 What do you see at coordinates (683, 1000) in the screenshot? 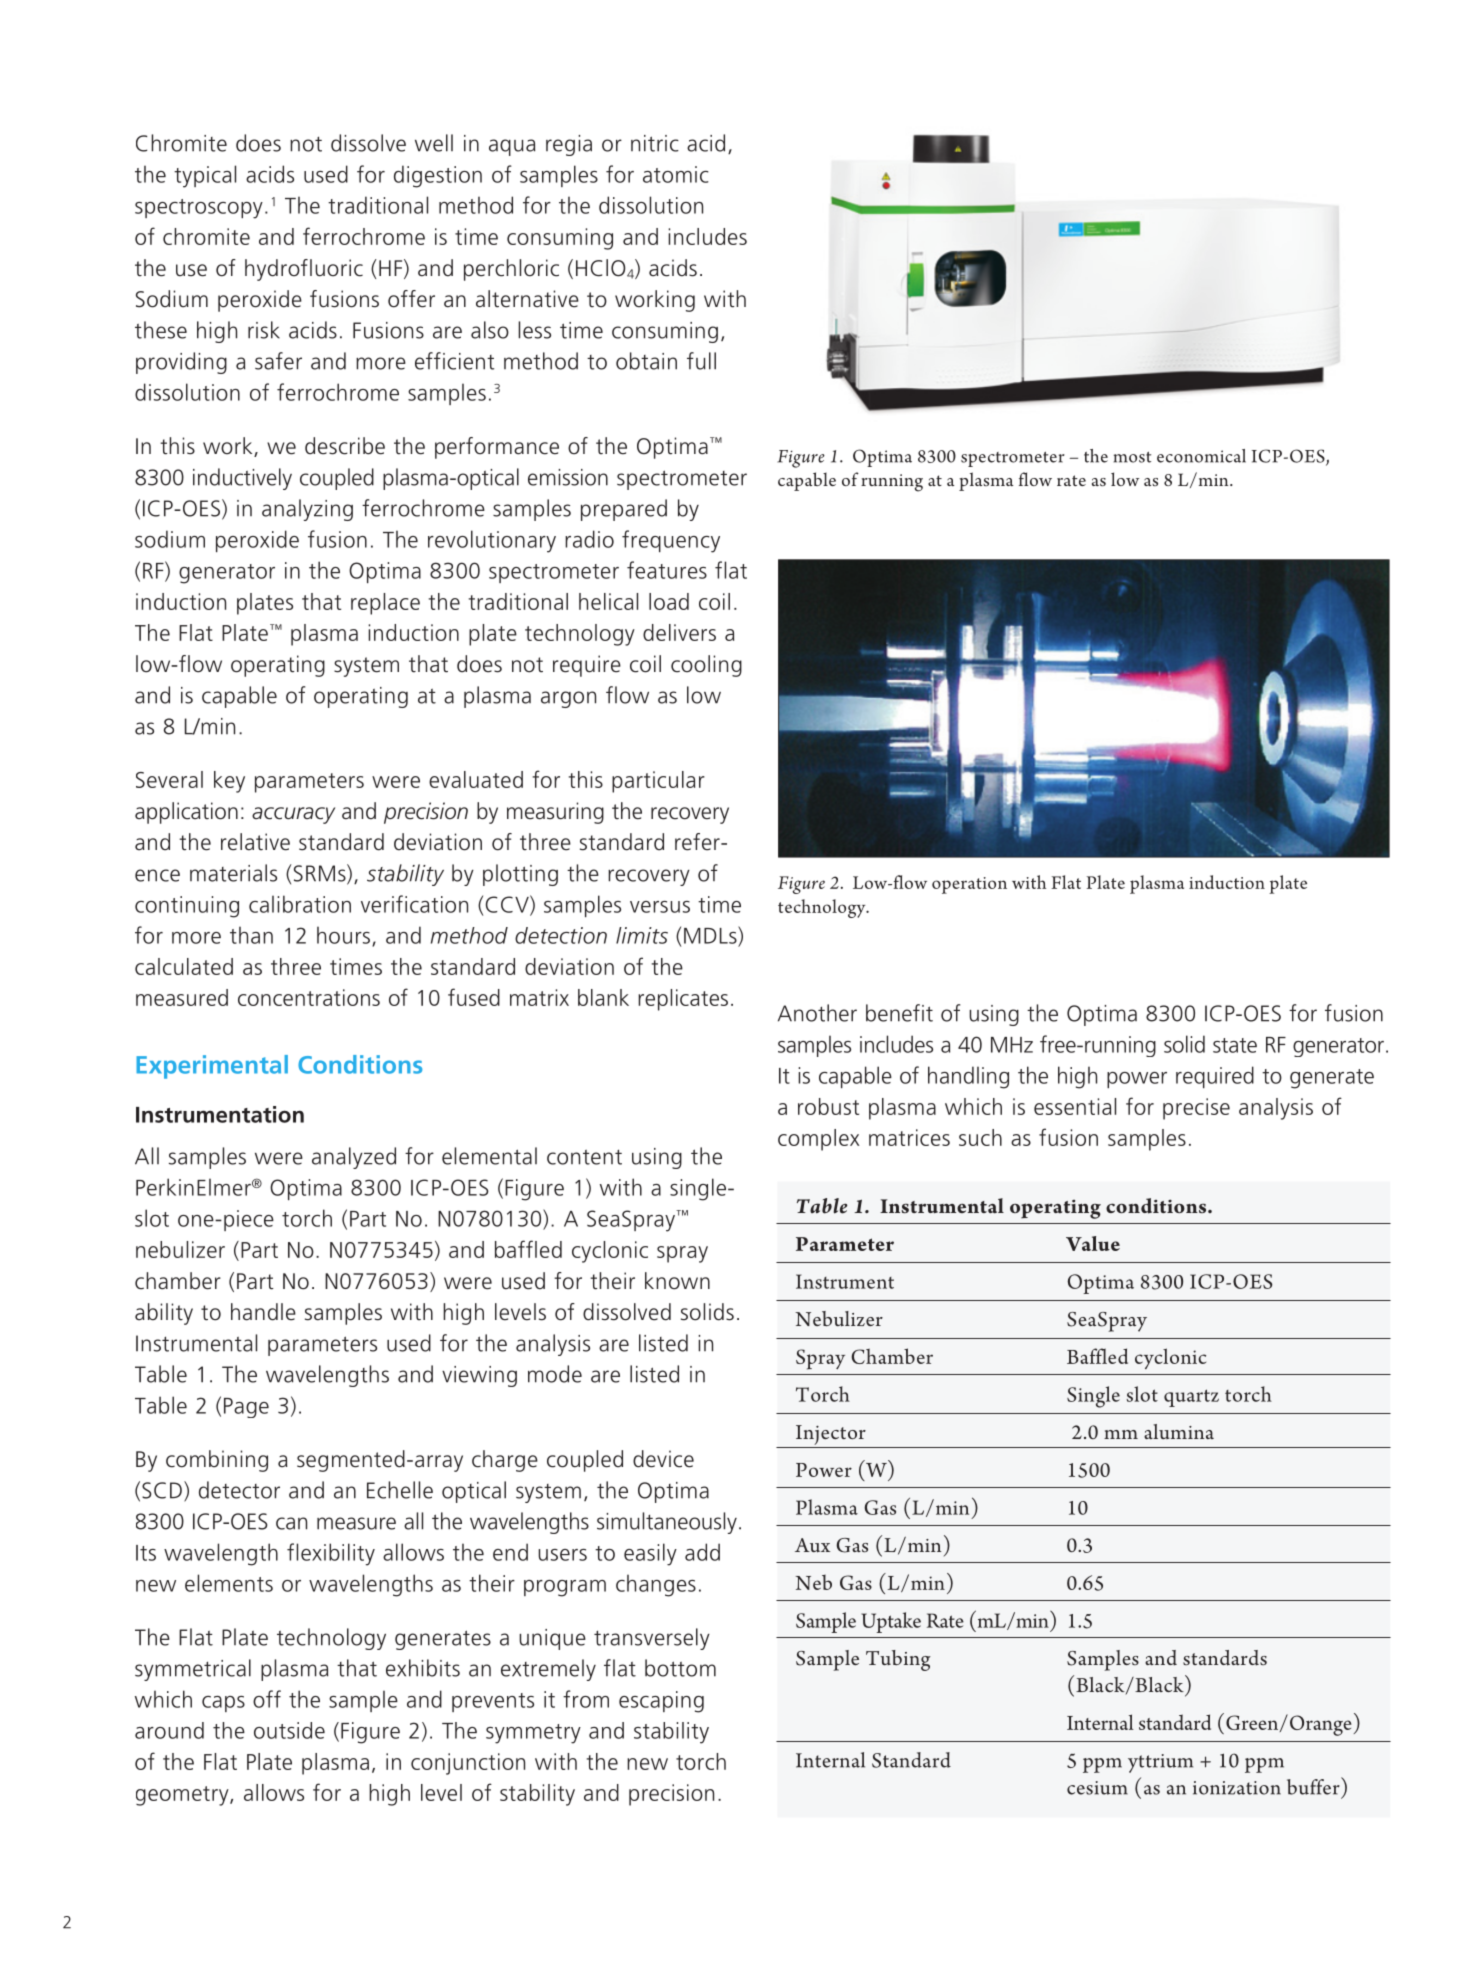
I see `replicates` at bounding box center [683, 1000].
